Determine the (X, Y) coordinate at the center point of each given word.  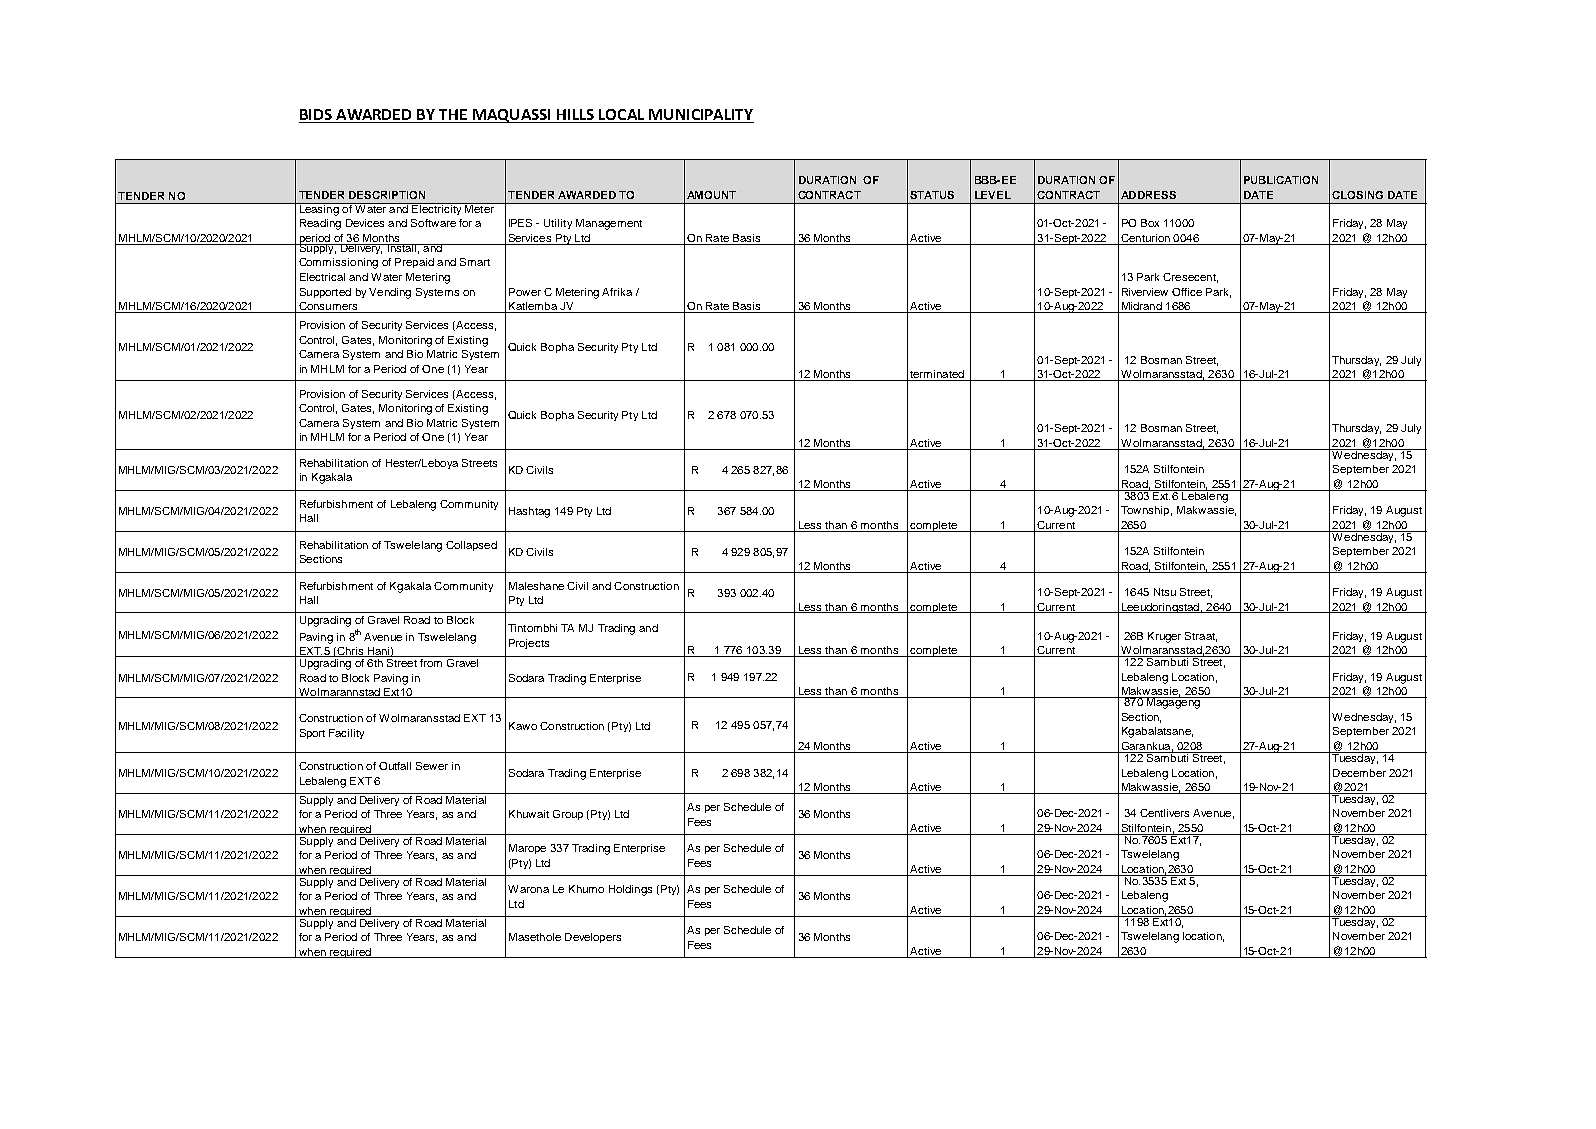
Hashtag (529, 512)
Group (568, 815)
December (1359, 773)
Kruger (1164, 637)
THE (453, 114)
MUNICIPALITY (701, 114)
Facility (346, 734)
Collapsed (471, 546)
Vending (390, 293)
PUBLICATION (1281, 180)
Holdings (630, 890)
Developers (593, 938)
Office (1187, 292)
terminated (937, 375)
